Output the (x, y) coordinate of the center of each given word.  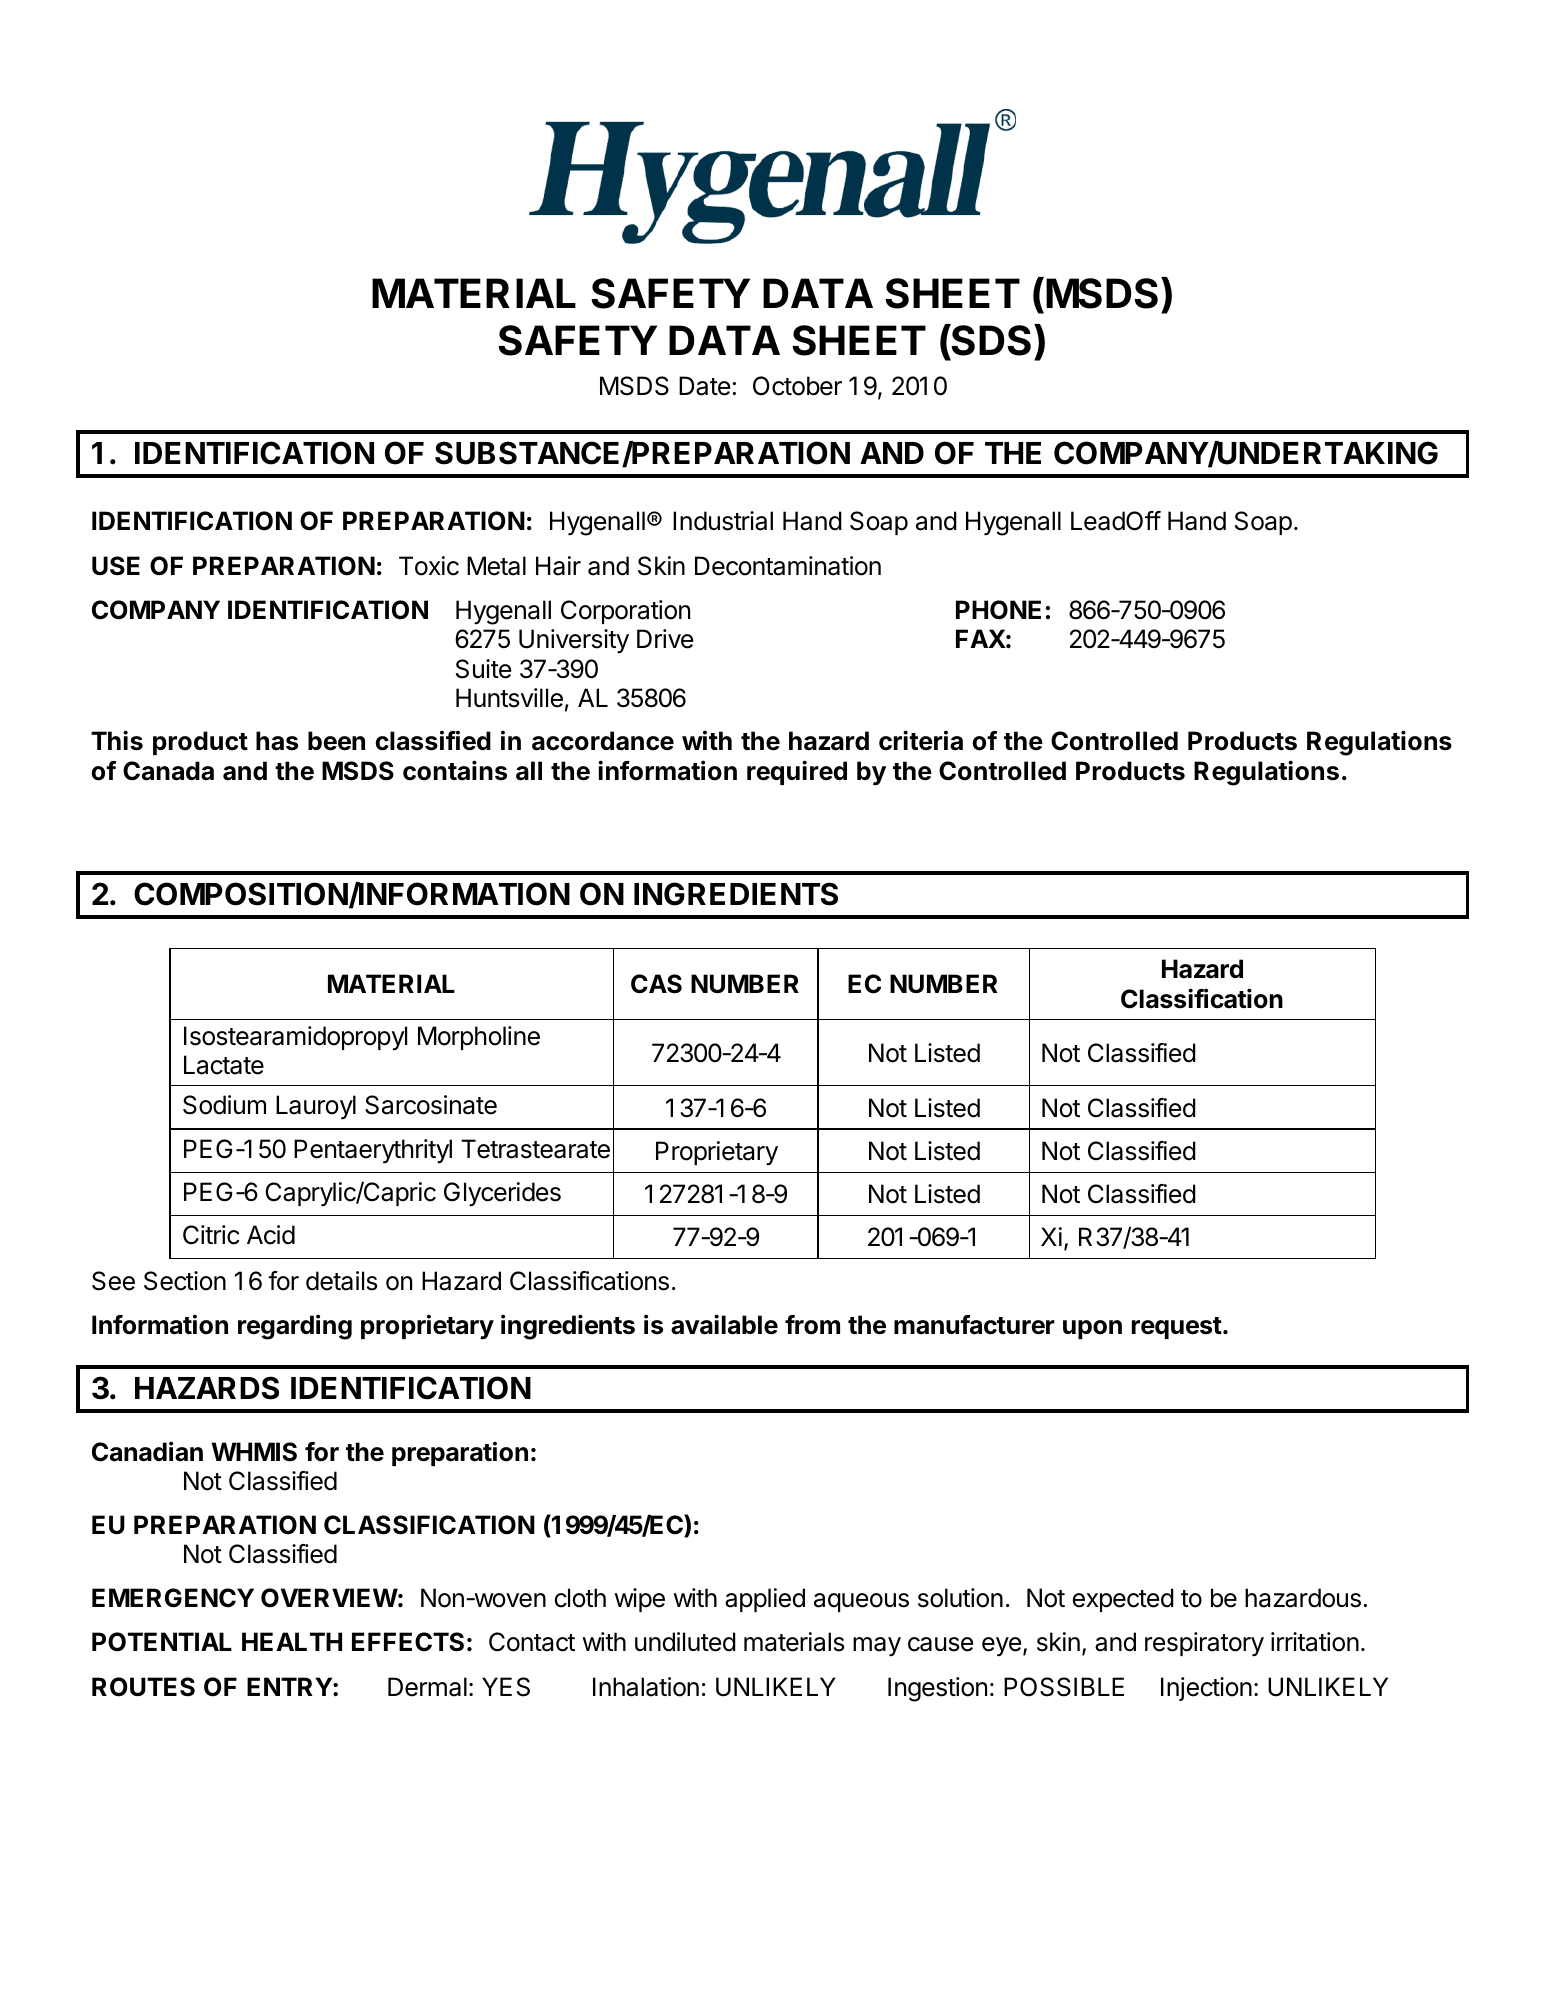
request (1177, 1328)
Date (704, 386)
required (797, 772)
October (797, 386)
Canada (168, 771)
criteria (921, 740)
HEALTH (292, 1641)
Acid (271, 1235)
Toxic (429, 566)
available (724, 1324)
